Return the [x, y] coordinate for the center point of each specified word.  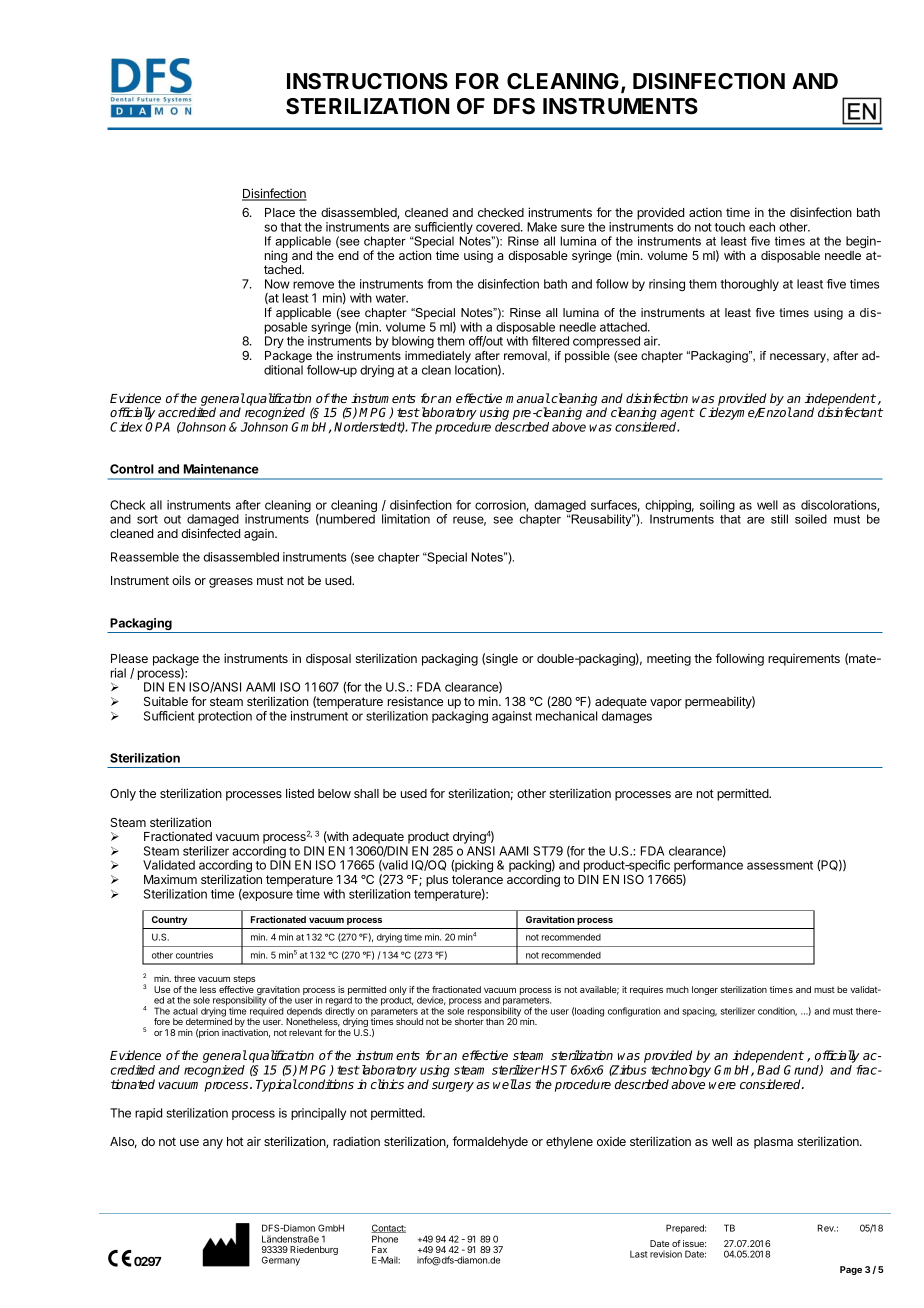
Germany [281, 1261]
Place [280, 212]
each [762, 227]
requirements [804, 660]
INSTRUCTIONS [367, 81]
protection [225, 717]
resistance [415, 701]
